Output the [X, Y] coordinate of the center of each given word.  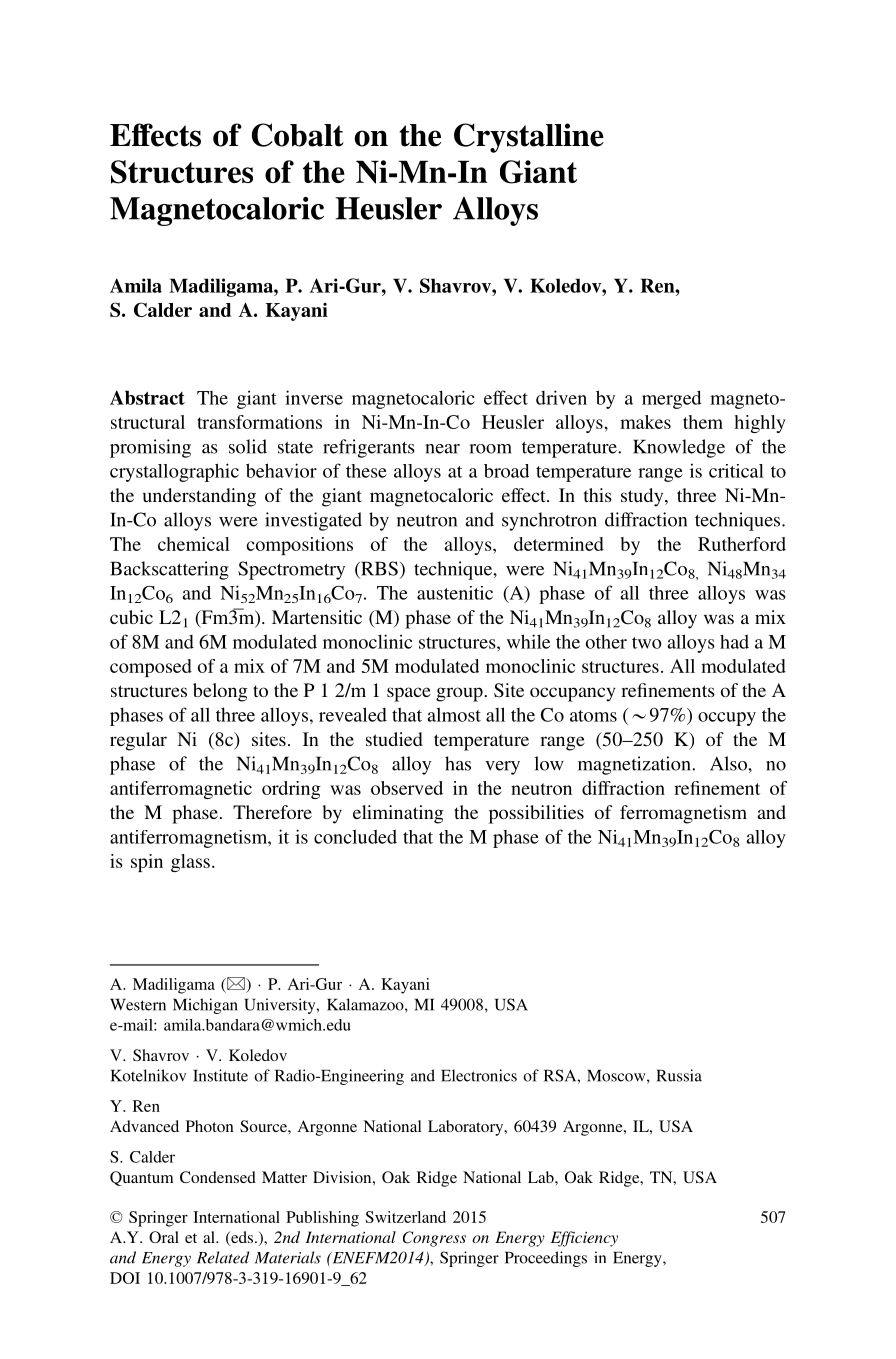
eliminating [398, 814]
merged [672, 399]
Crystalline [529, 138]
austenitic [455, 593]
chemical [194, 544]
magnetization [635, 765]
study [643, 497]
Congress [434, 1239]
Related [223, 1257]
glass [190, 863]
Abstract [147, 397]
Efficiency [584, 1239]
